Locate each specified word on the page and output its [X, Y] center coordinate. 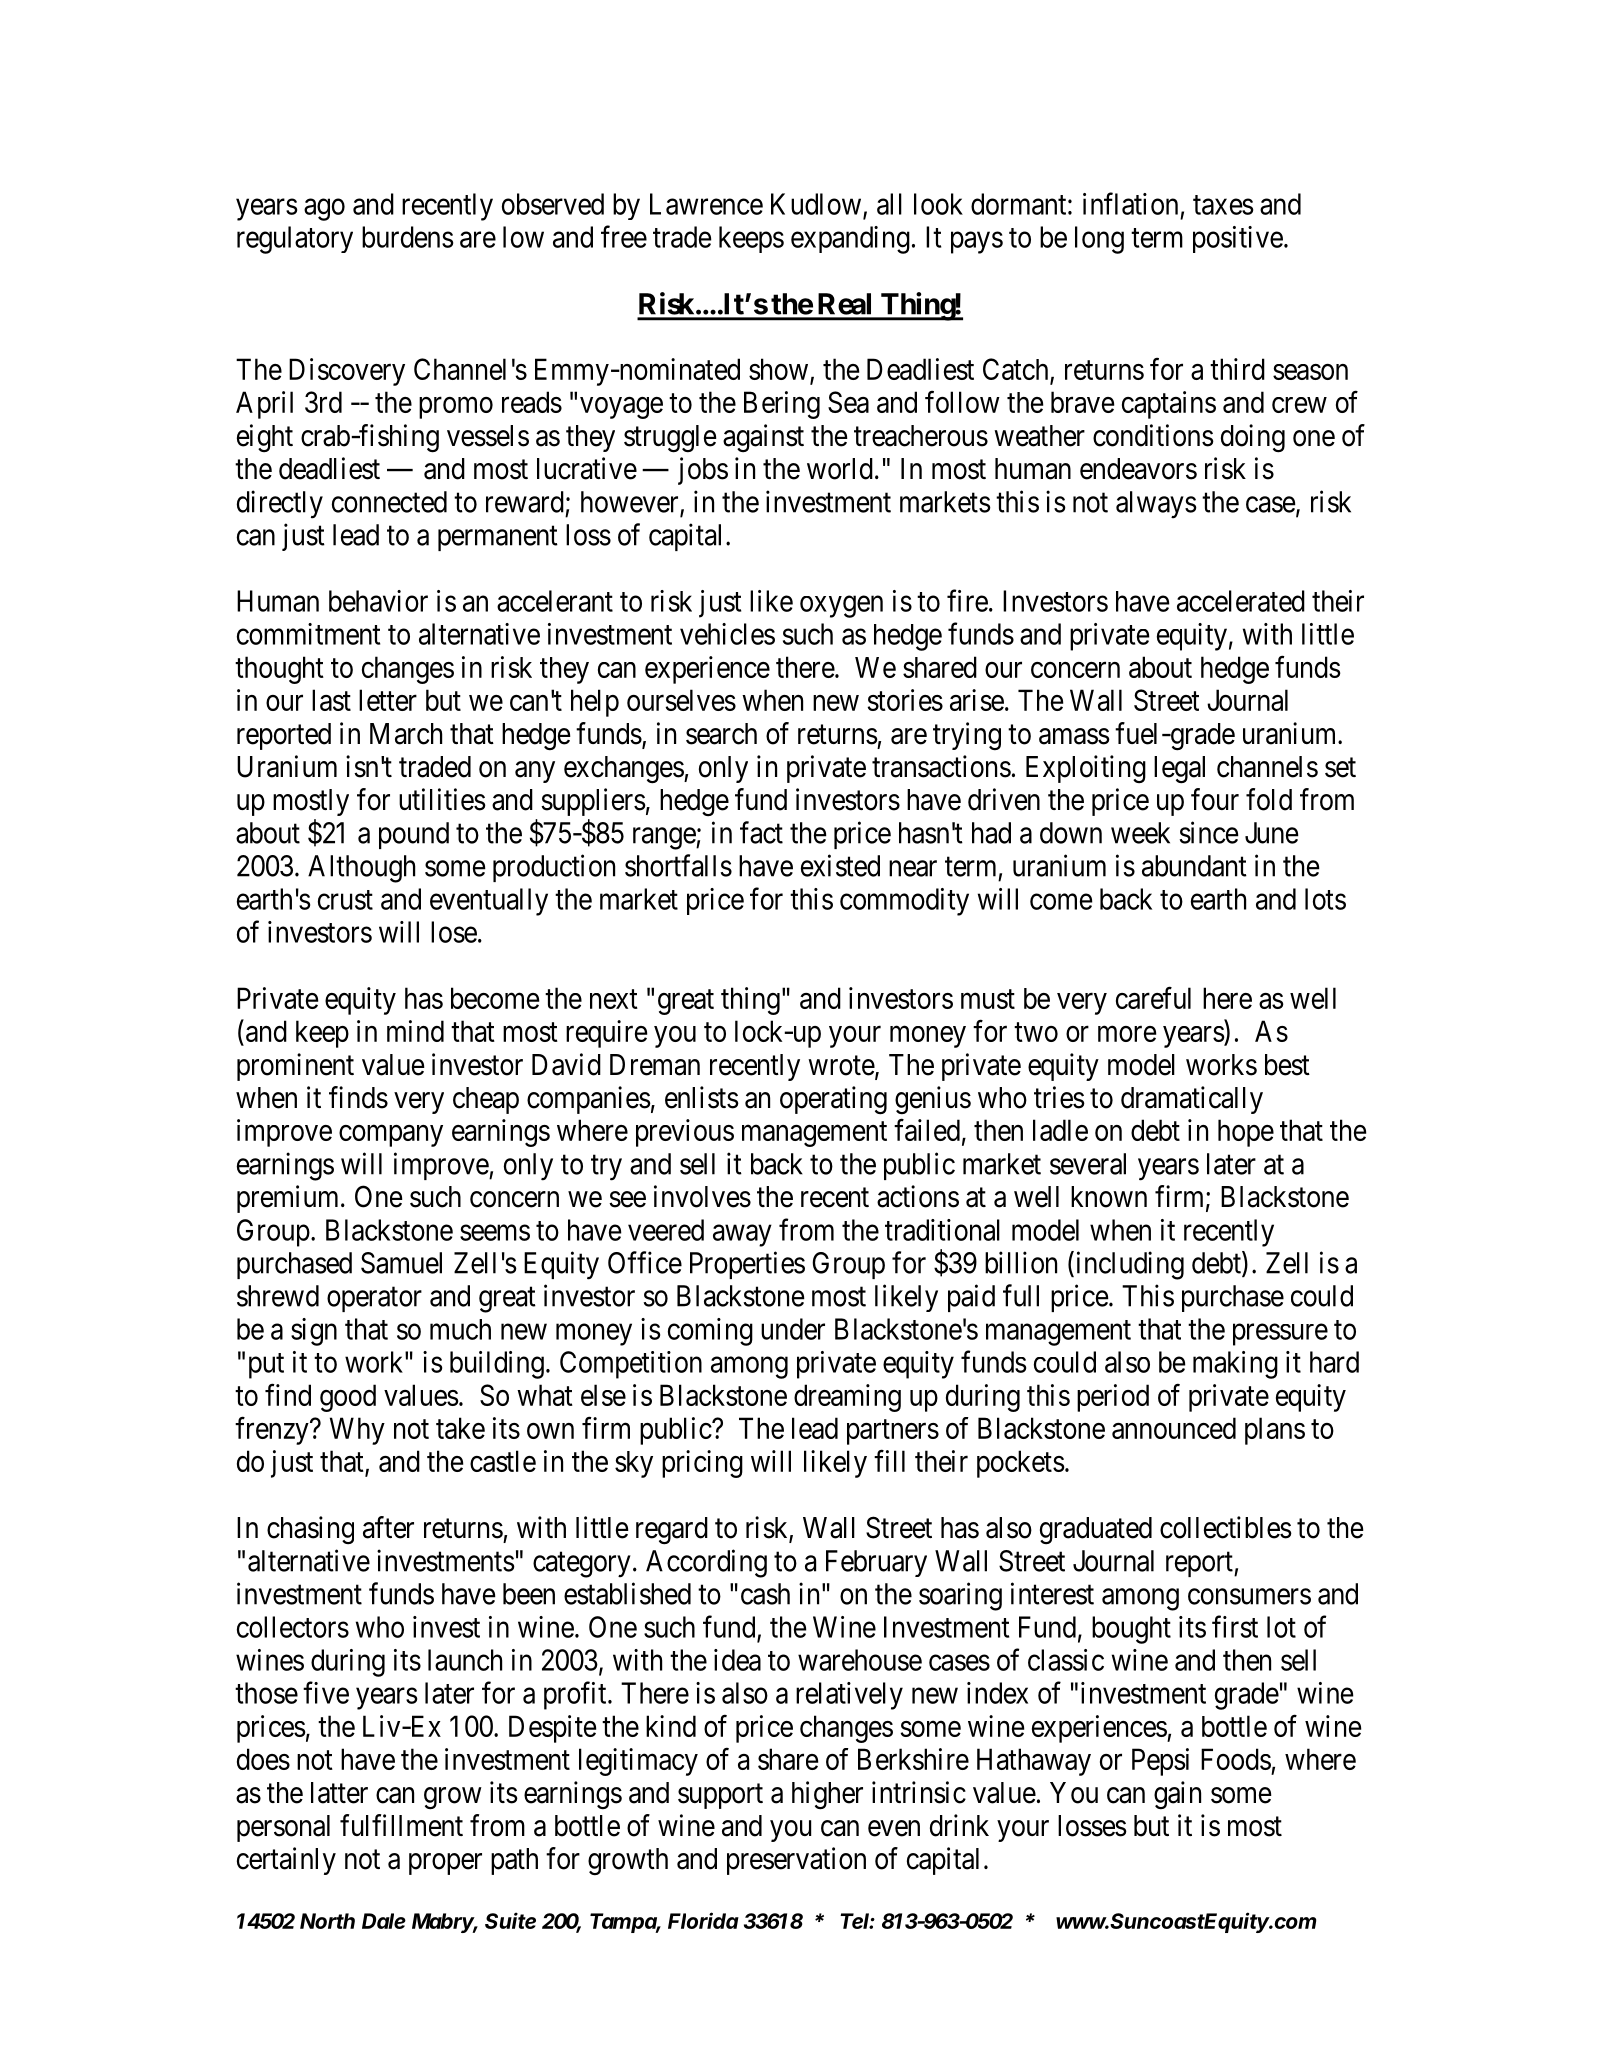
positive [1238, 239]
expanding [850, 240]
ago [324, 210]
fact [761, 832]
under [793, 1329]
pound [414, 835]
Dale [384, 1921]
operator [374, 1299]
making [1235, 1365]
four [1215, 799]
